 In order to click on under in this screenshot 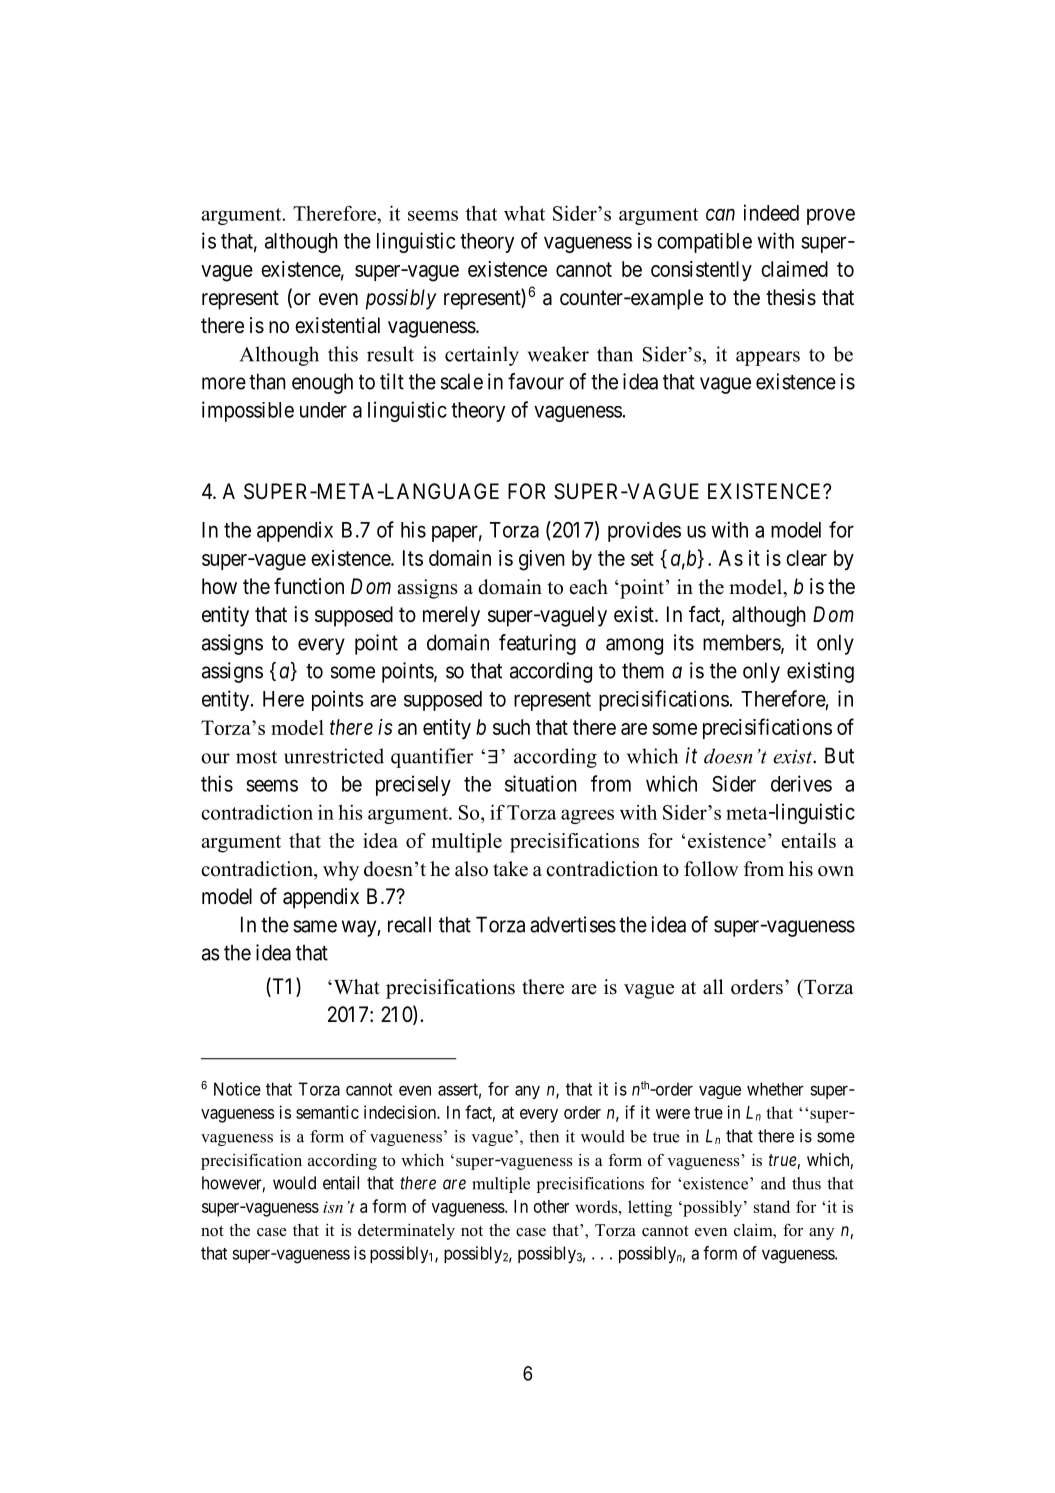, I will do `click(323, 410)`.
